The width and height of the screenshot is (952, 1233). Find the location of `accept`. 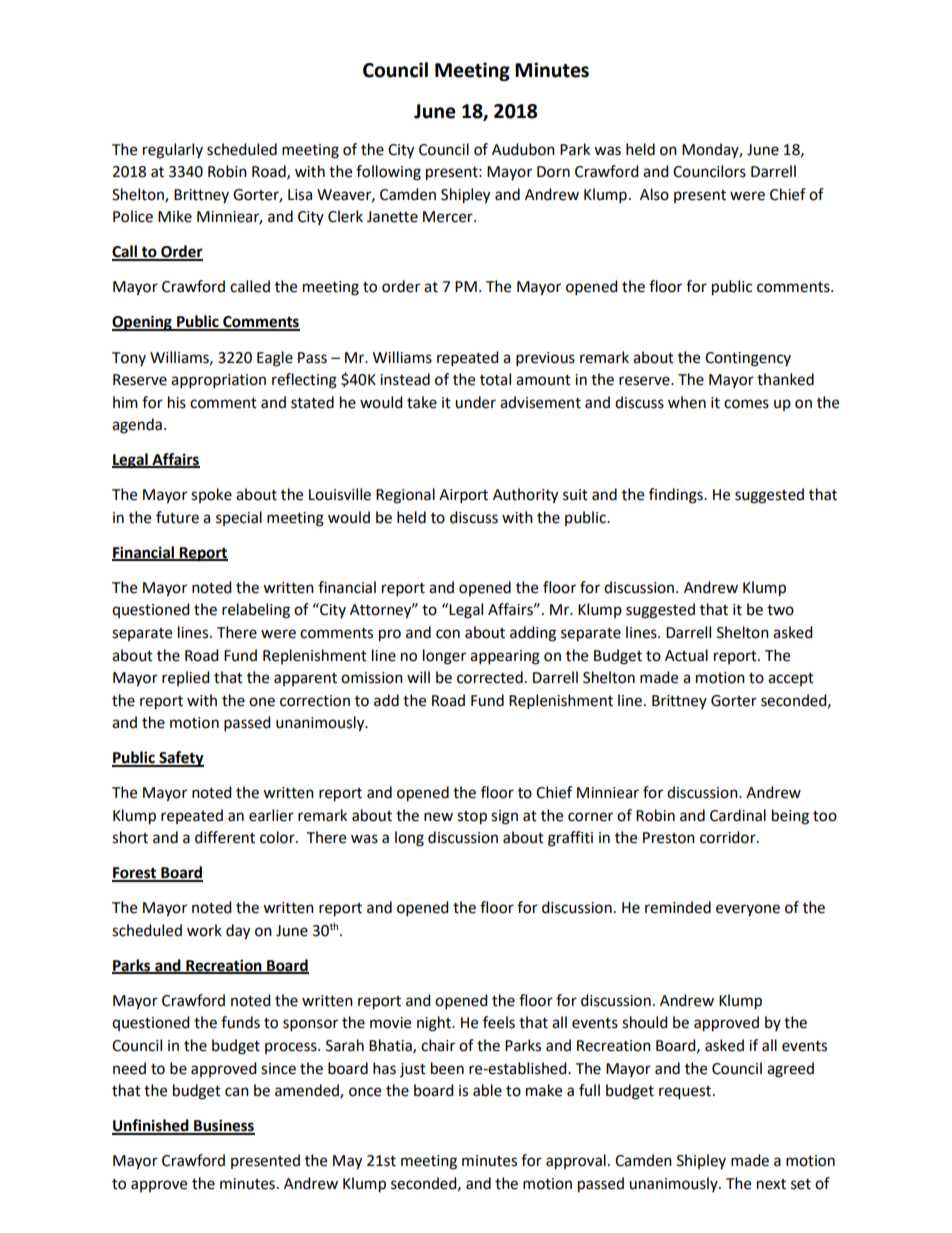

accept is located at coordinates (791, 679).
